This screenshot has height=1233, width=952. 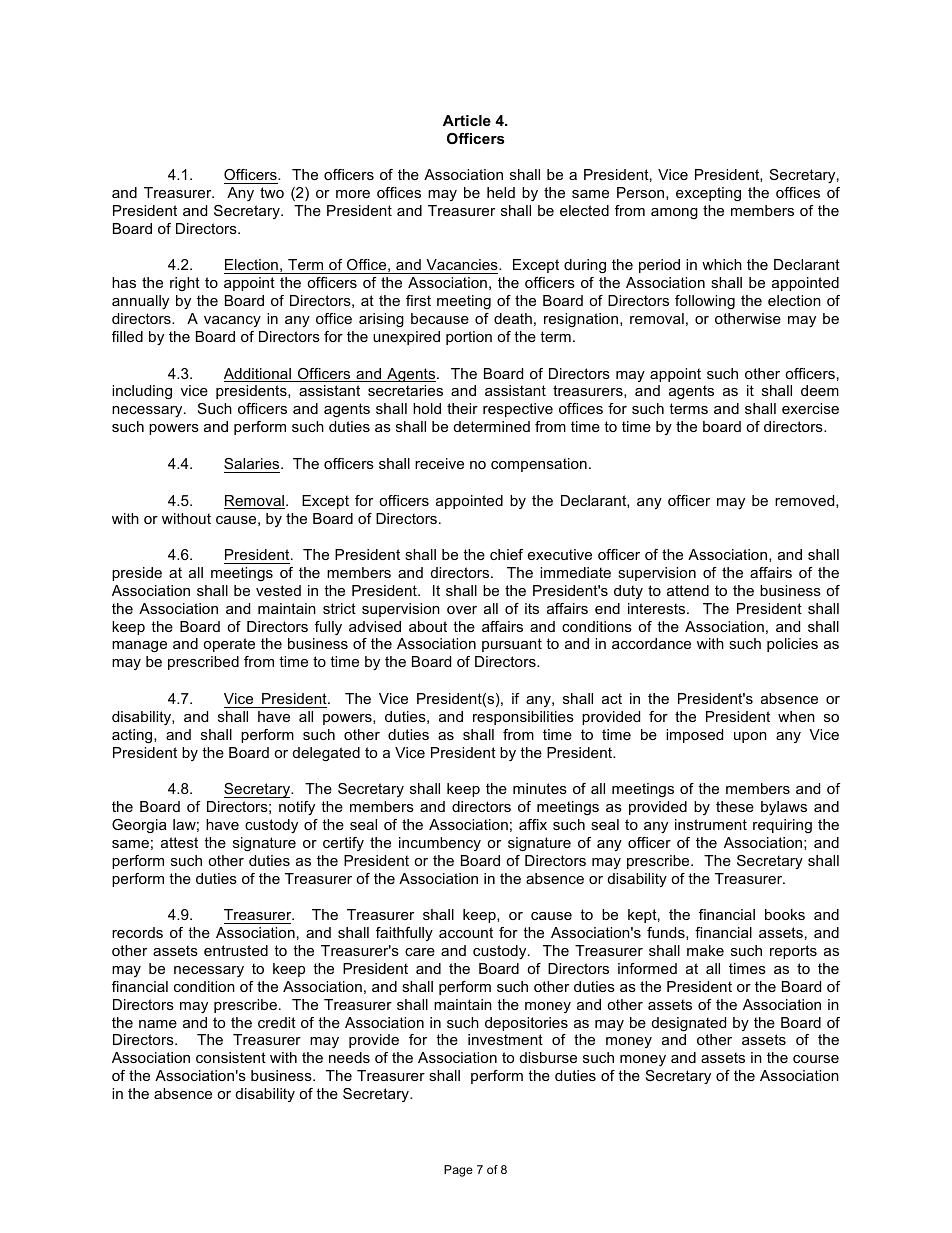 I want to click on consistent, so click(x=231, y=1057).
